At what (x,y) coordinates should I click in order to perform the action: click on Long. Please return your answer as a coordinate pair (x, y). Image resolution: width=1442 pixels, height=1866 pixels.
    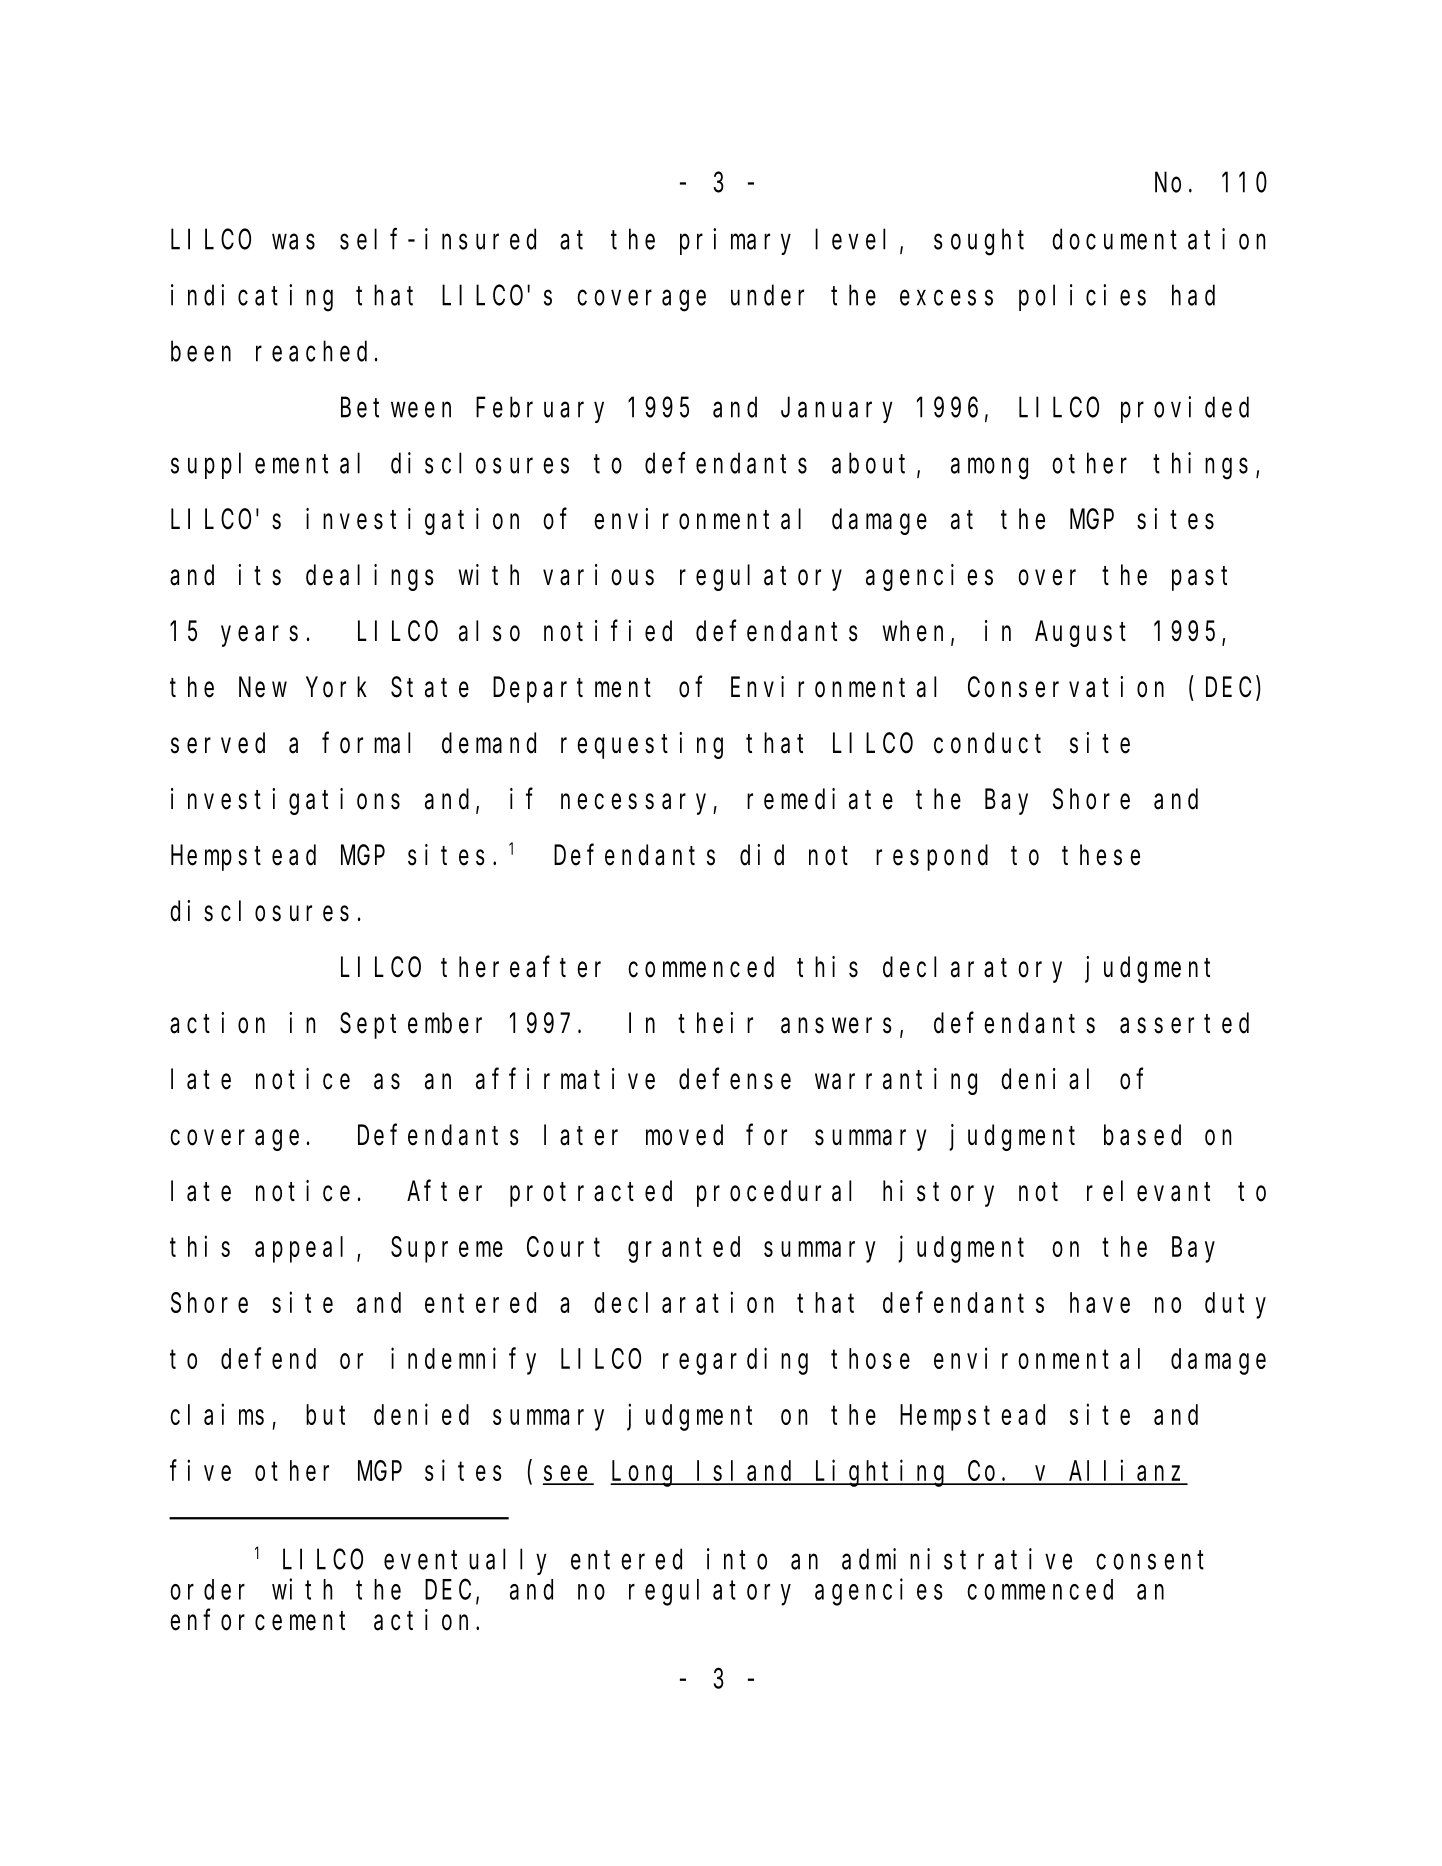
    Looking at the image, I should click on (645, 1474).
